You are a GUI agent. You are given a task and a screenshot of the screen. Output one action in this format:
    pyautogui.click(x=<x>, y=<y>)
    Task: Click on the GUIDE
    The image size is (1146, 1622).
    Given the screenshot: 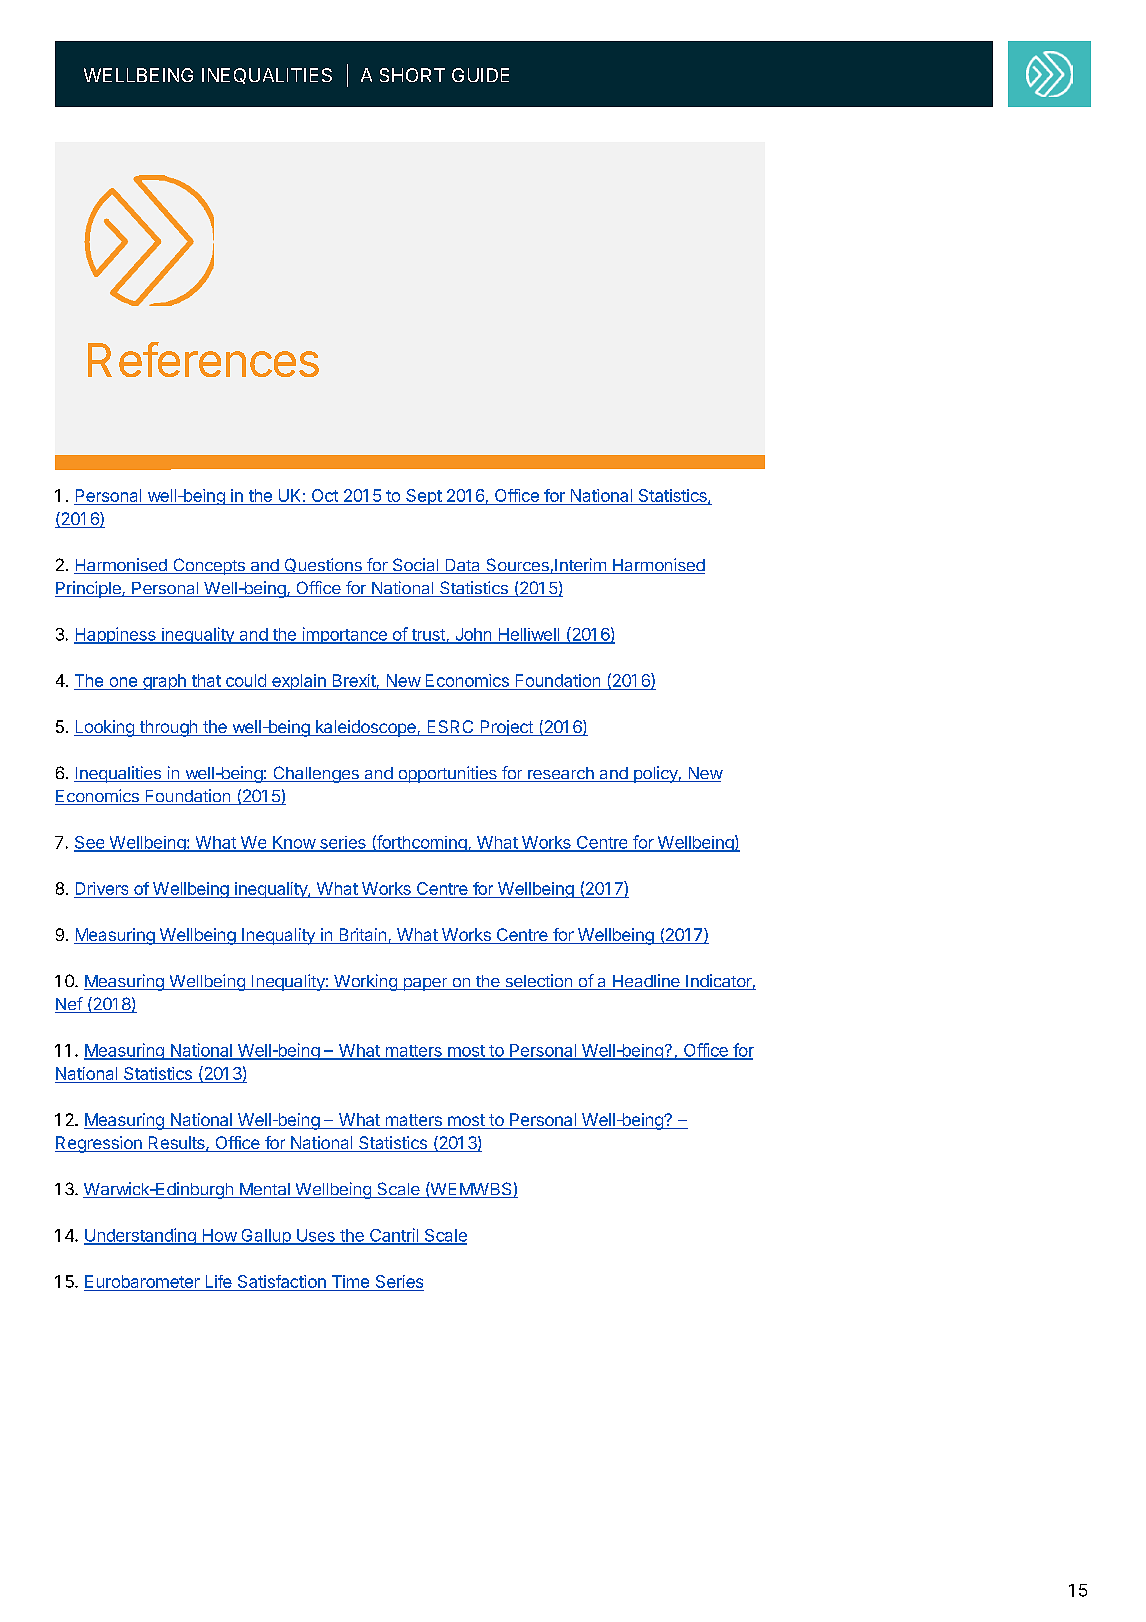 What is the action you would take?
    pyautogui.click(x=480, y=75)
